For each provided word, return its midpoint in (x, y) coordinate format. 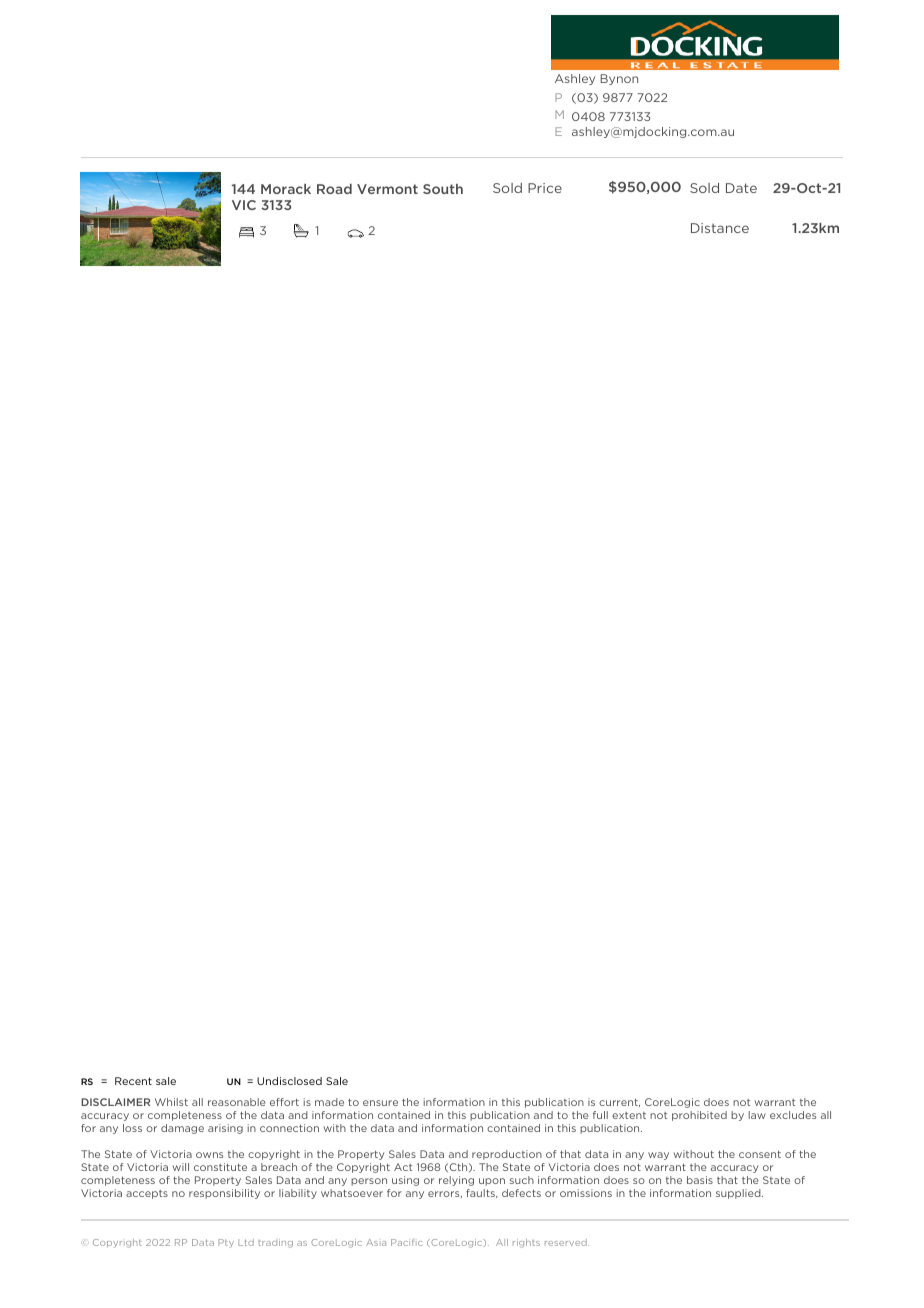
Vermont (387, 189)
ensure (380, 1103)
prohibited (699, 1116)
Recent (133, 1081)
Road (334, 189)
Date (741, 188)
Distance (720, 228)
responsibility (224, 1194)
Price (545, 188)
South (443, 189)
